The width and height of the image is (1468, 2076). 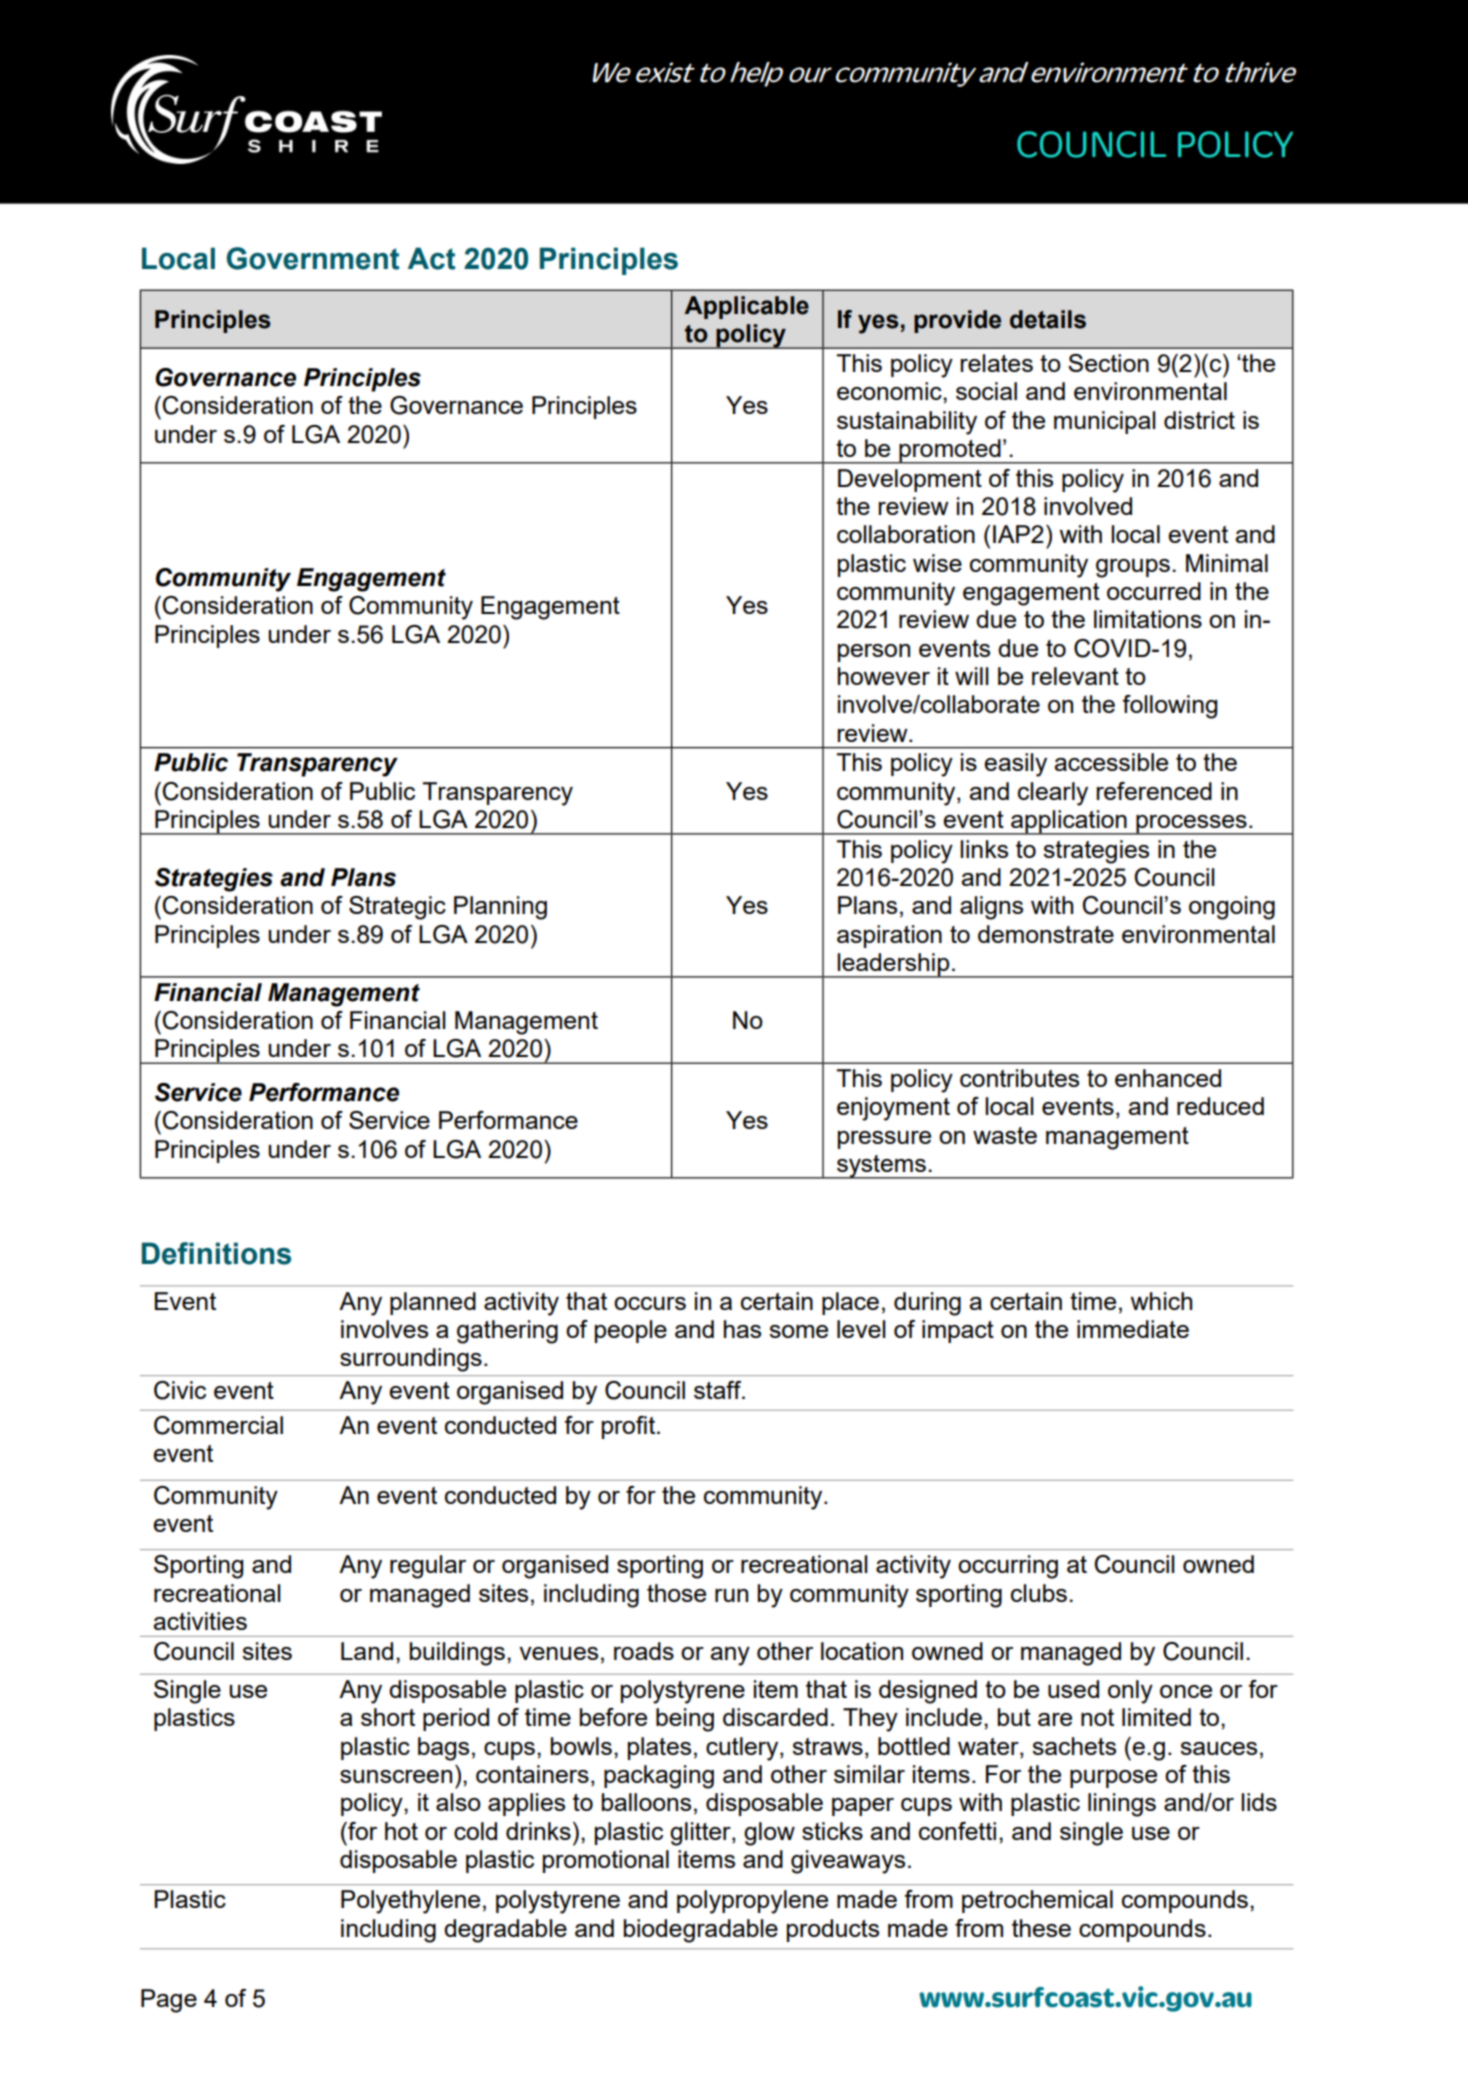 What do you see at coordinates (752, 1902) in the image?
I see `polypropylene` at bounding box center [752, 1902].
